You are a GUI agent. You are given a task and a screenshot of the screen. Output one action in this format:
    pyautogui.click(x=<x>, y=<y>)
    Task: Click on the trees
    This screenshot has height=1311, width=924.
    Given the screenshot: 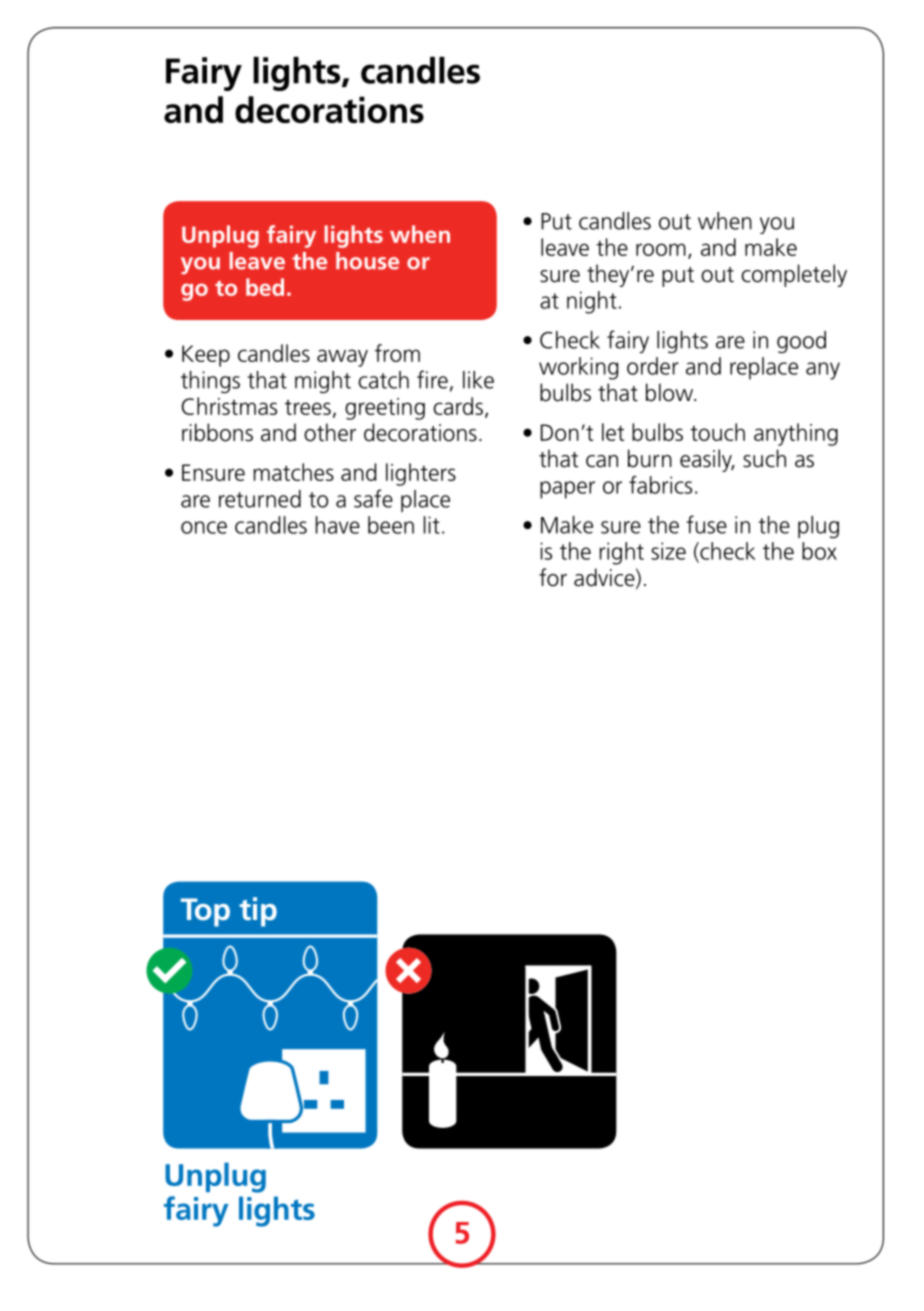 What is the action you would take?
    pyautogui.click(x=308, y=407)
